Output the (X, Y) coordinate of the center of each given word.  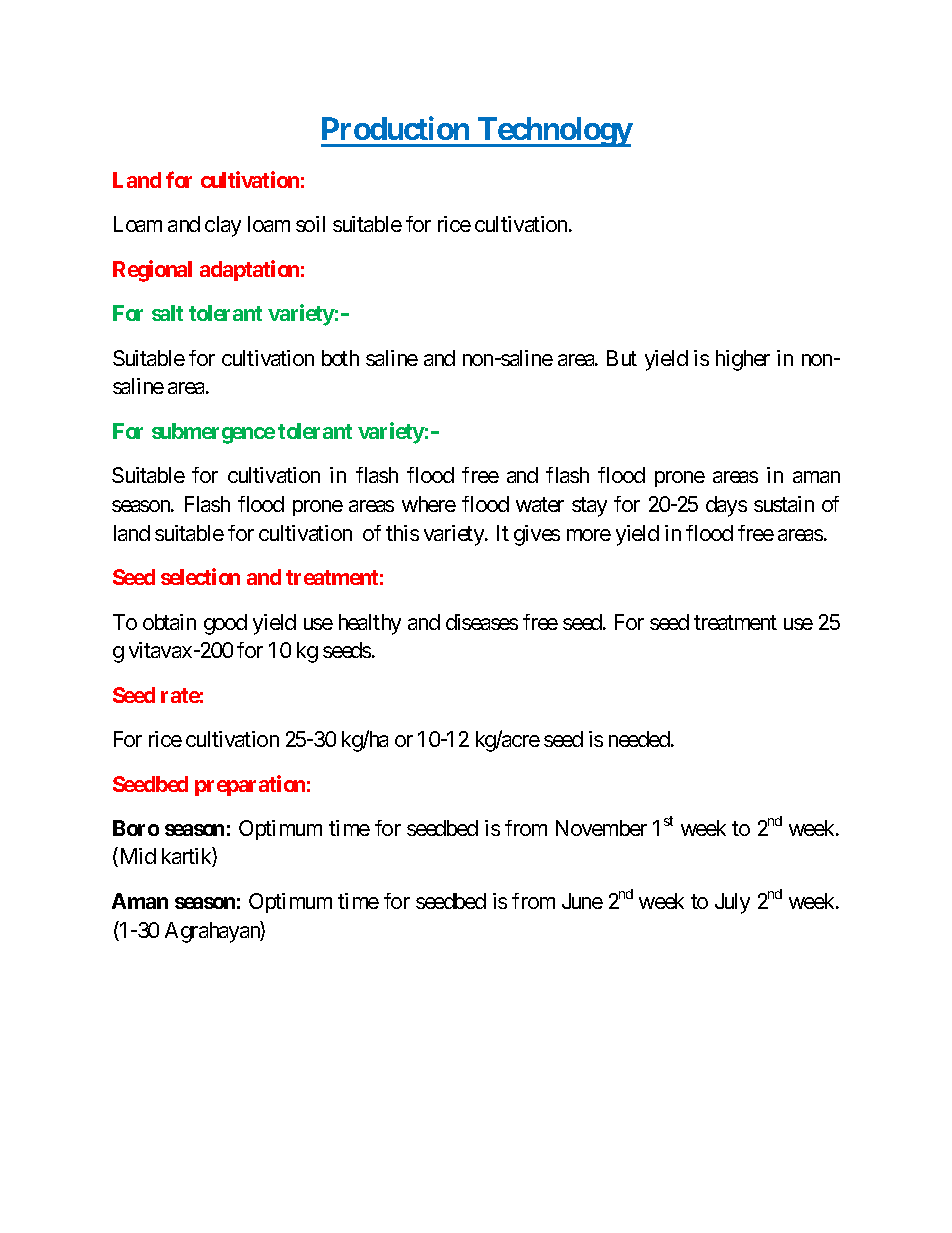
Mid (136, 857)
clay (223, 226)
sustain (784, 504)
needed (639, 739)
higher (743, 360)
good (225, 624)
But (622, 358)
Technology (554, 132)
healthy (370, 624)
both (340, 358)
